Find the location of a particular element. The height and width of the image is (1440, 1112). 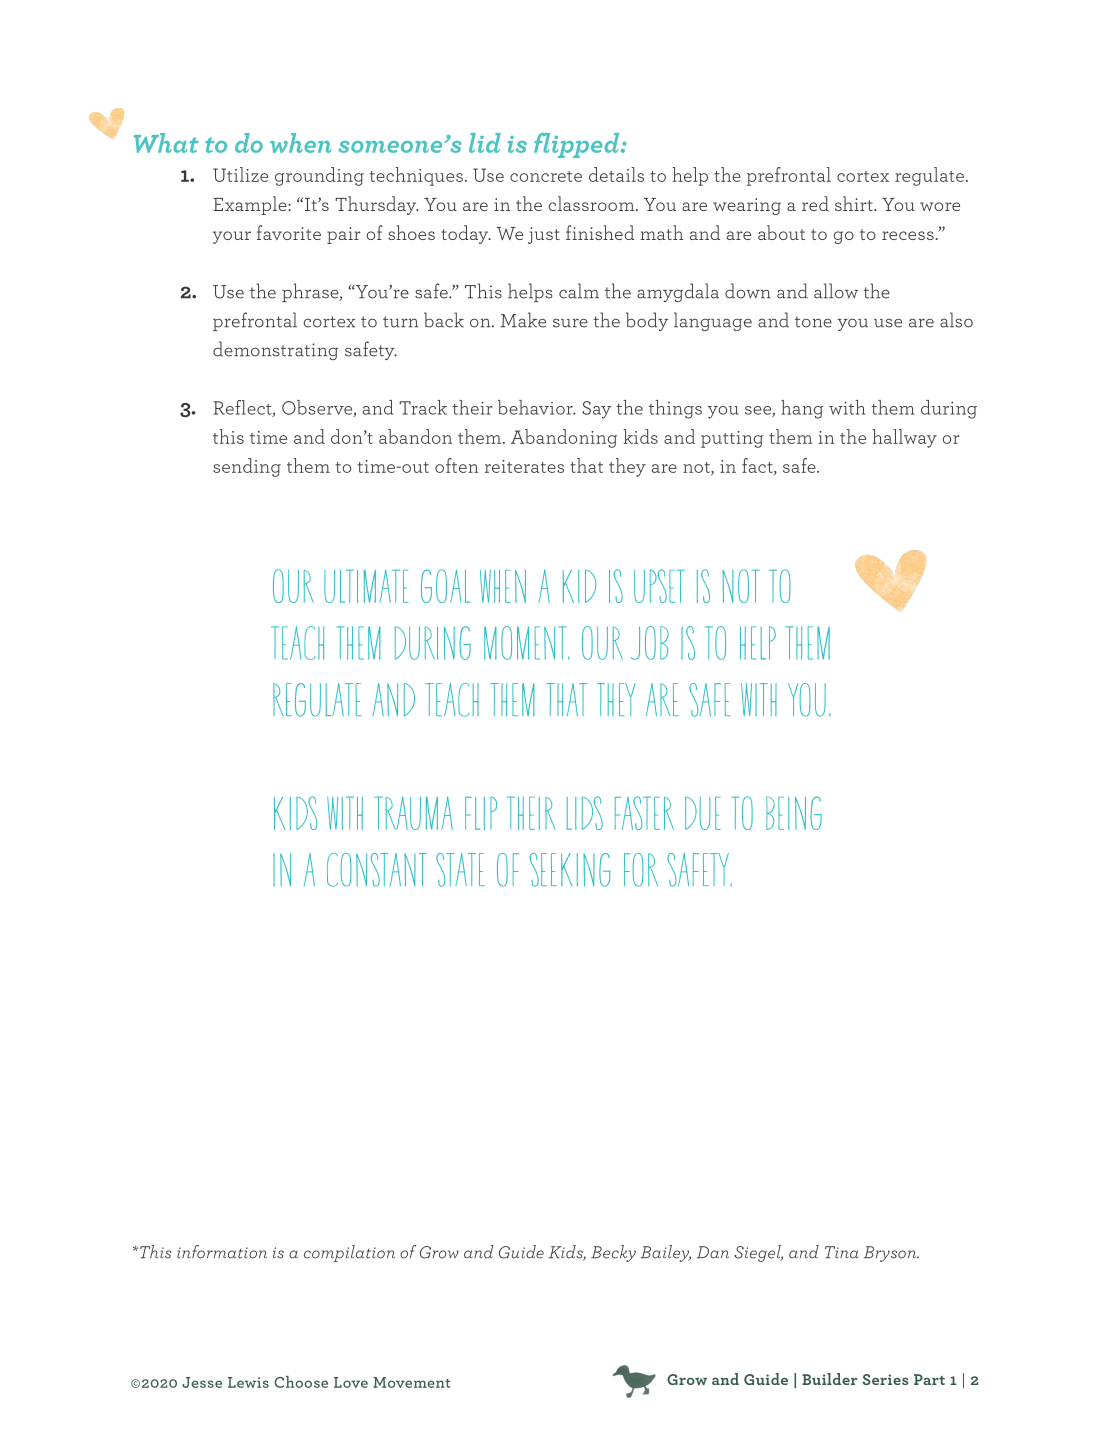

hallway is located at coordinates (904, 438).
